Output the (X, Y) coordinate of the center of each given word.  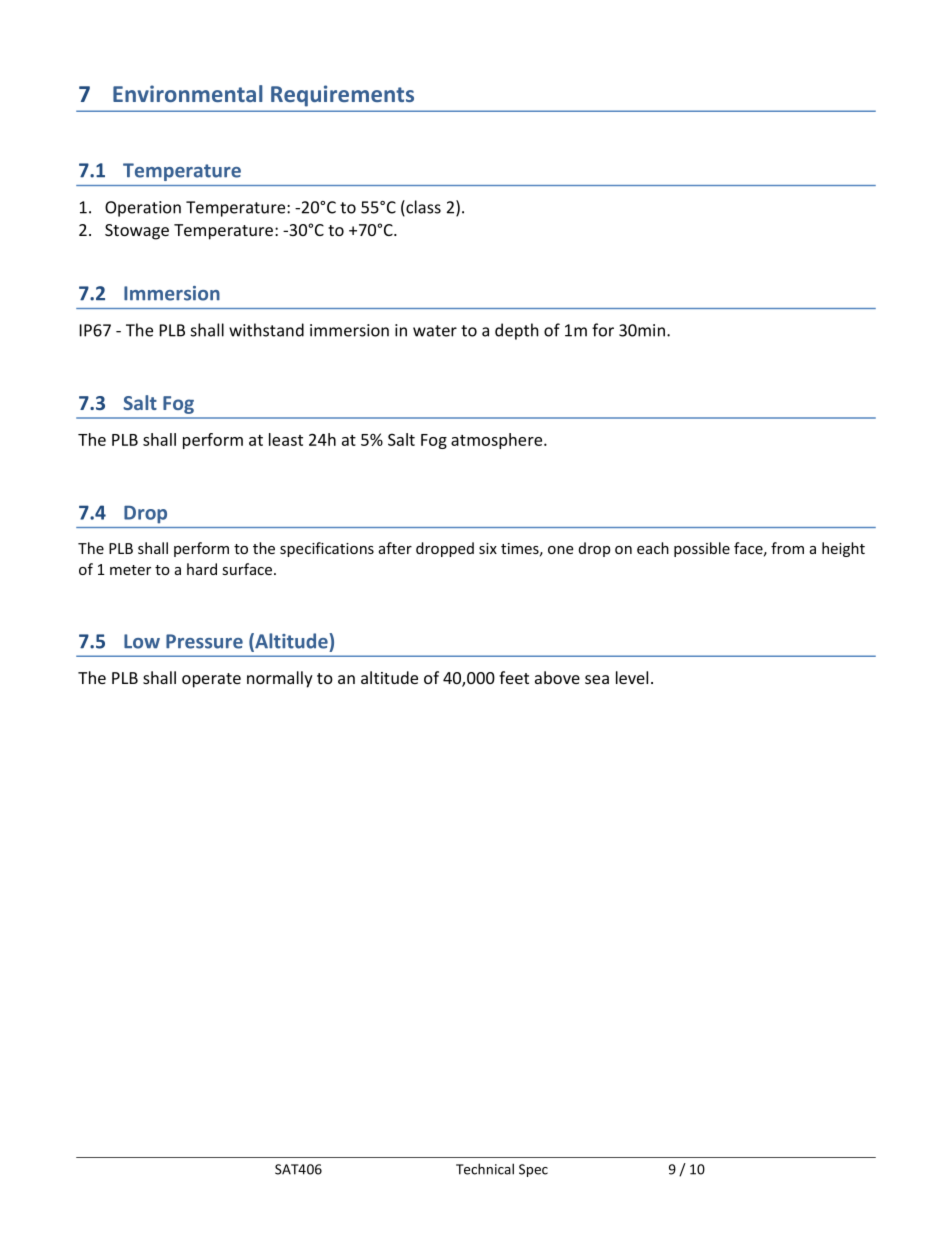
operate (211, 680)
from (787, 548)
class (422, 208)
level (632, 677)
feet (514, 677)
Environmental (188, 93)
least (286, 439)
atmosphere (498, 441)
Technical (485, 1169)
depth (517, 331)
